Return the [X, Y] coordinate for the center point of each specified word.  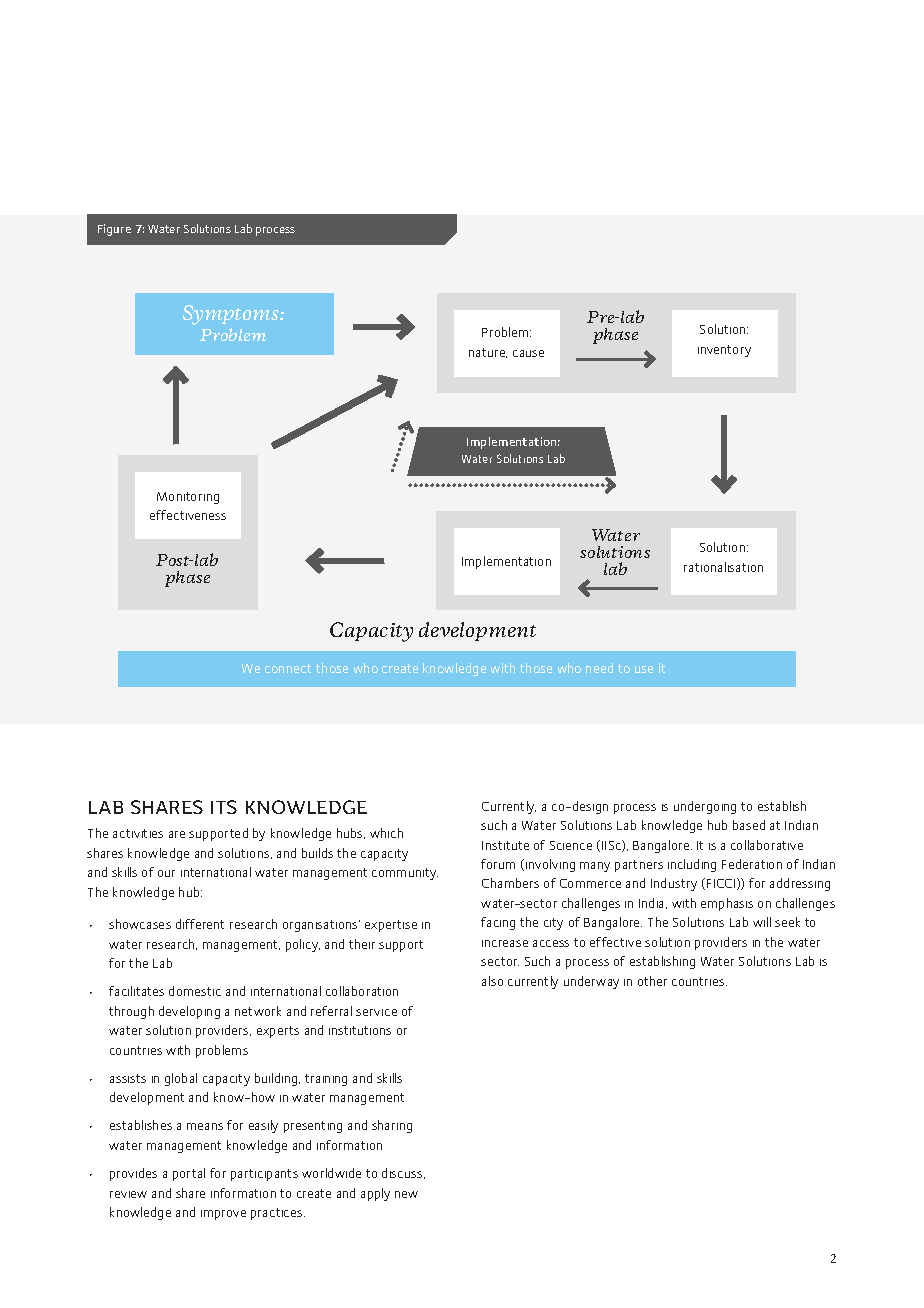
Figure [114, 230]
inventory [724, 351]
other [652, 981]
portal [189, 1174]
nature [488, 353]
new [406, 1194]
